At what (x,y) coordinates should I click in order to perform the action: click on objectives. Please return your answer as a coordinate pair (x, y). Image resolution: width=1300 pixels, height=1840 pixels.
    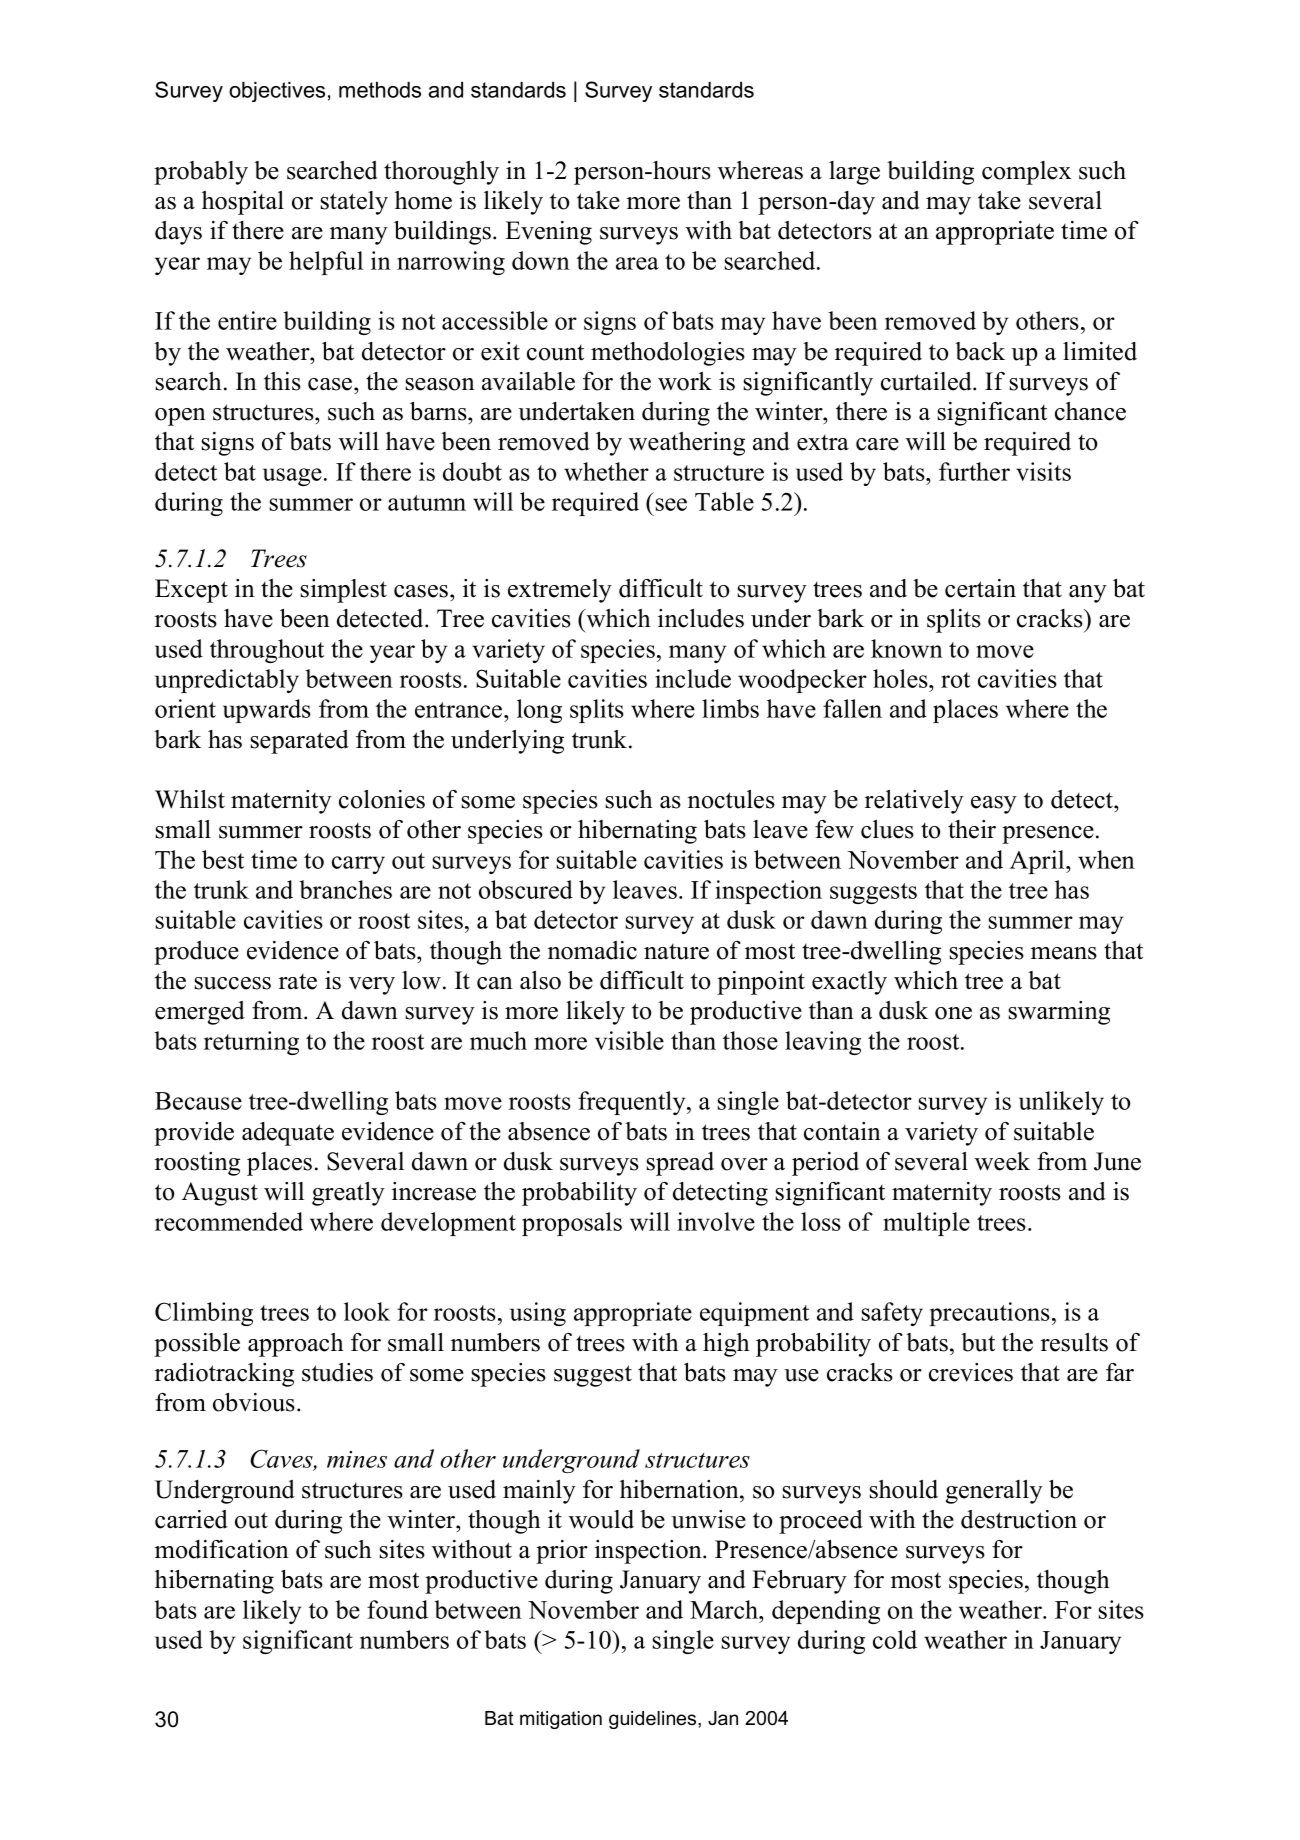
    Looking at the image, I should click on (277, 92).
